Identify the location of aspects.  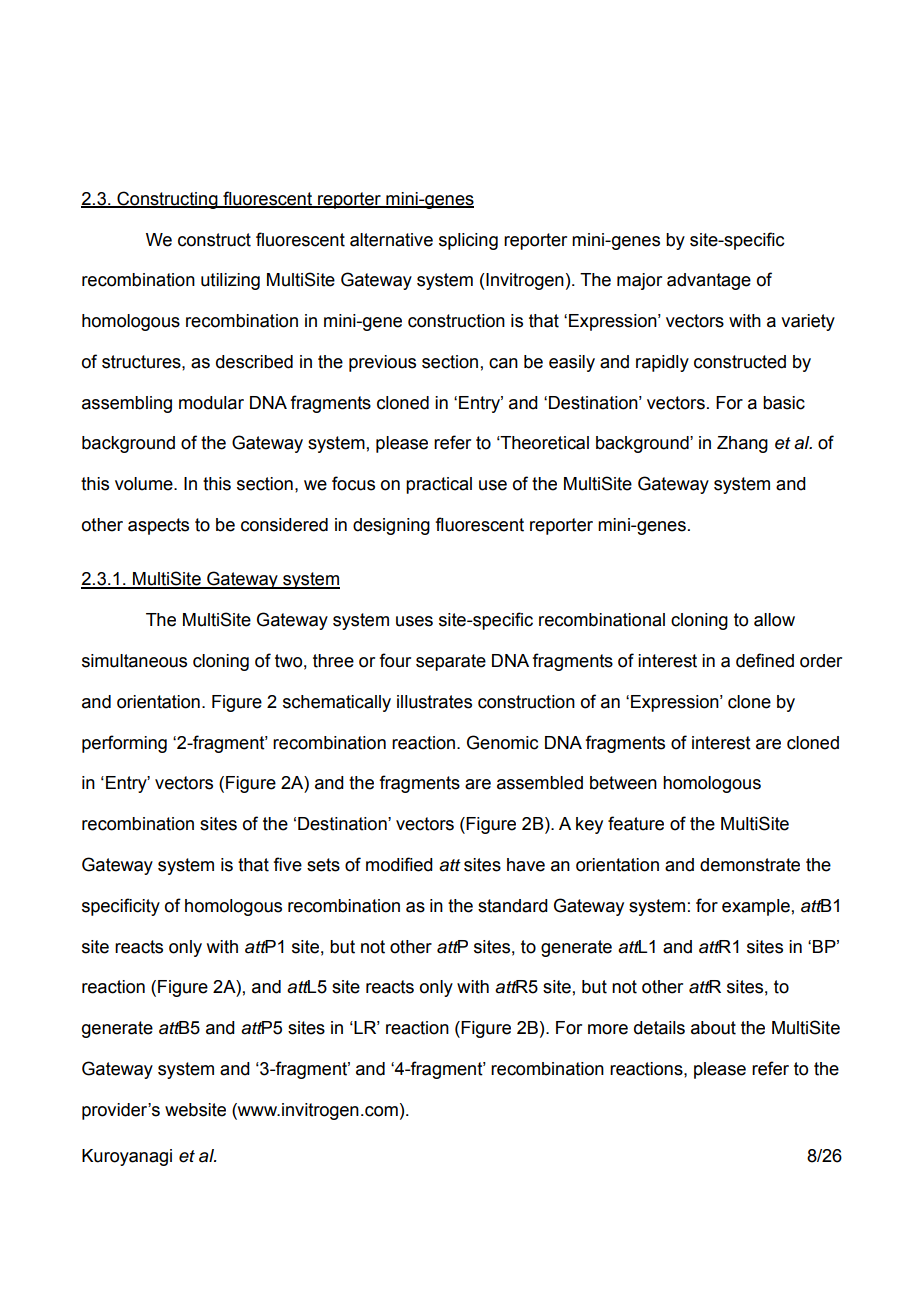
(158, 526).
